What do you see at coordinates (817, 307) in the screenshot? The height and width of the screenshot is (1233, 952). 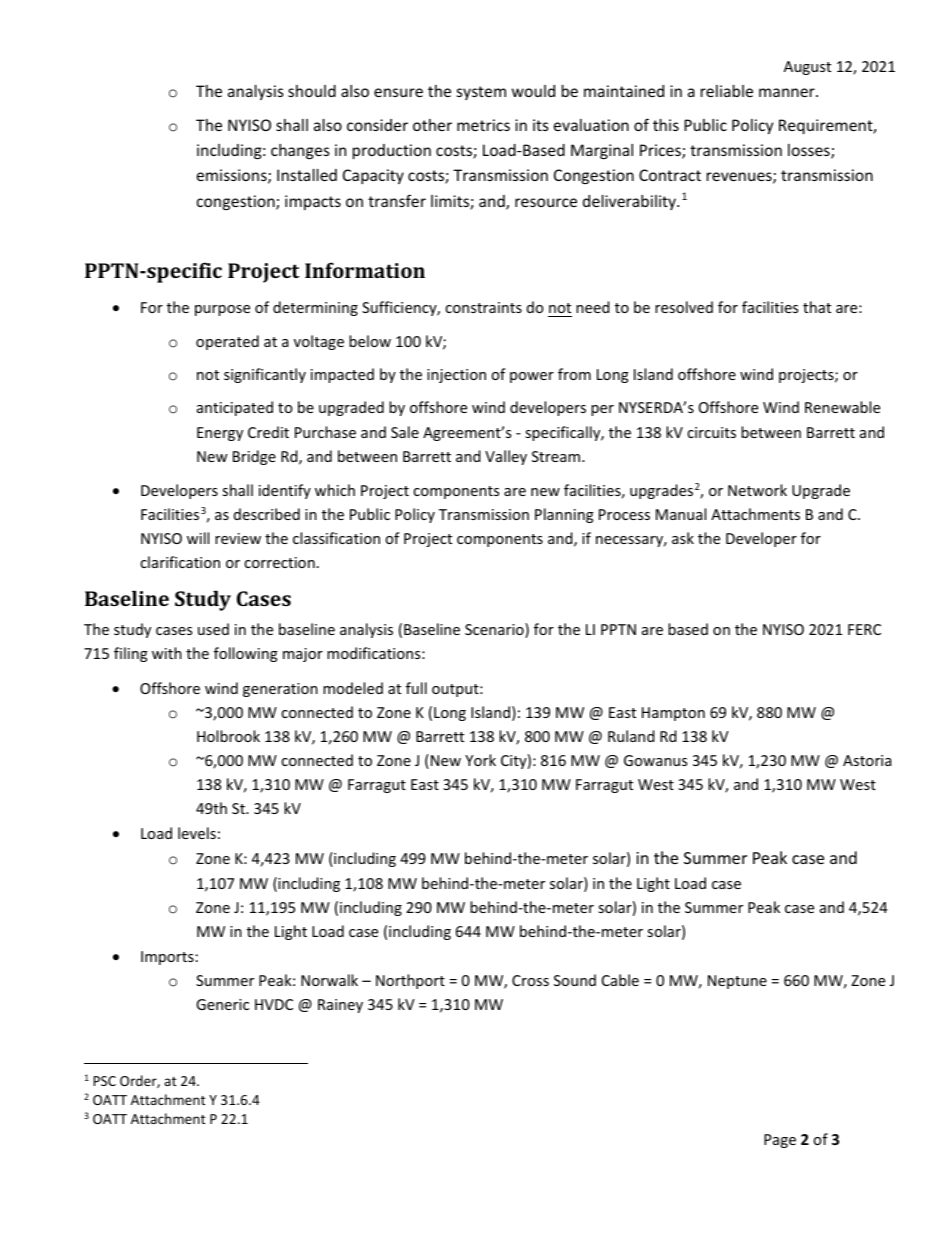 I see `that` at bounding box center [817, 307].
